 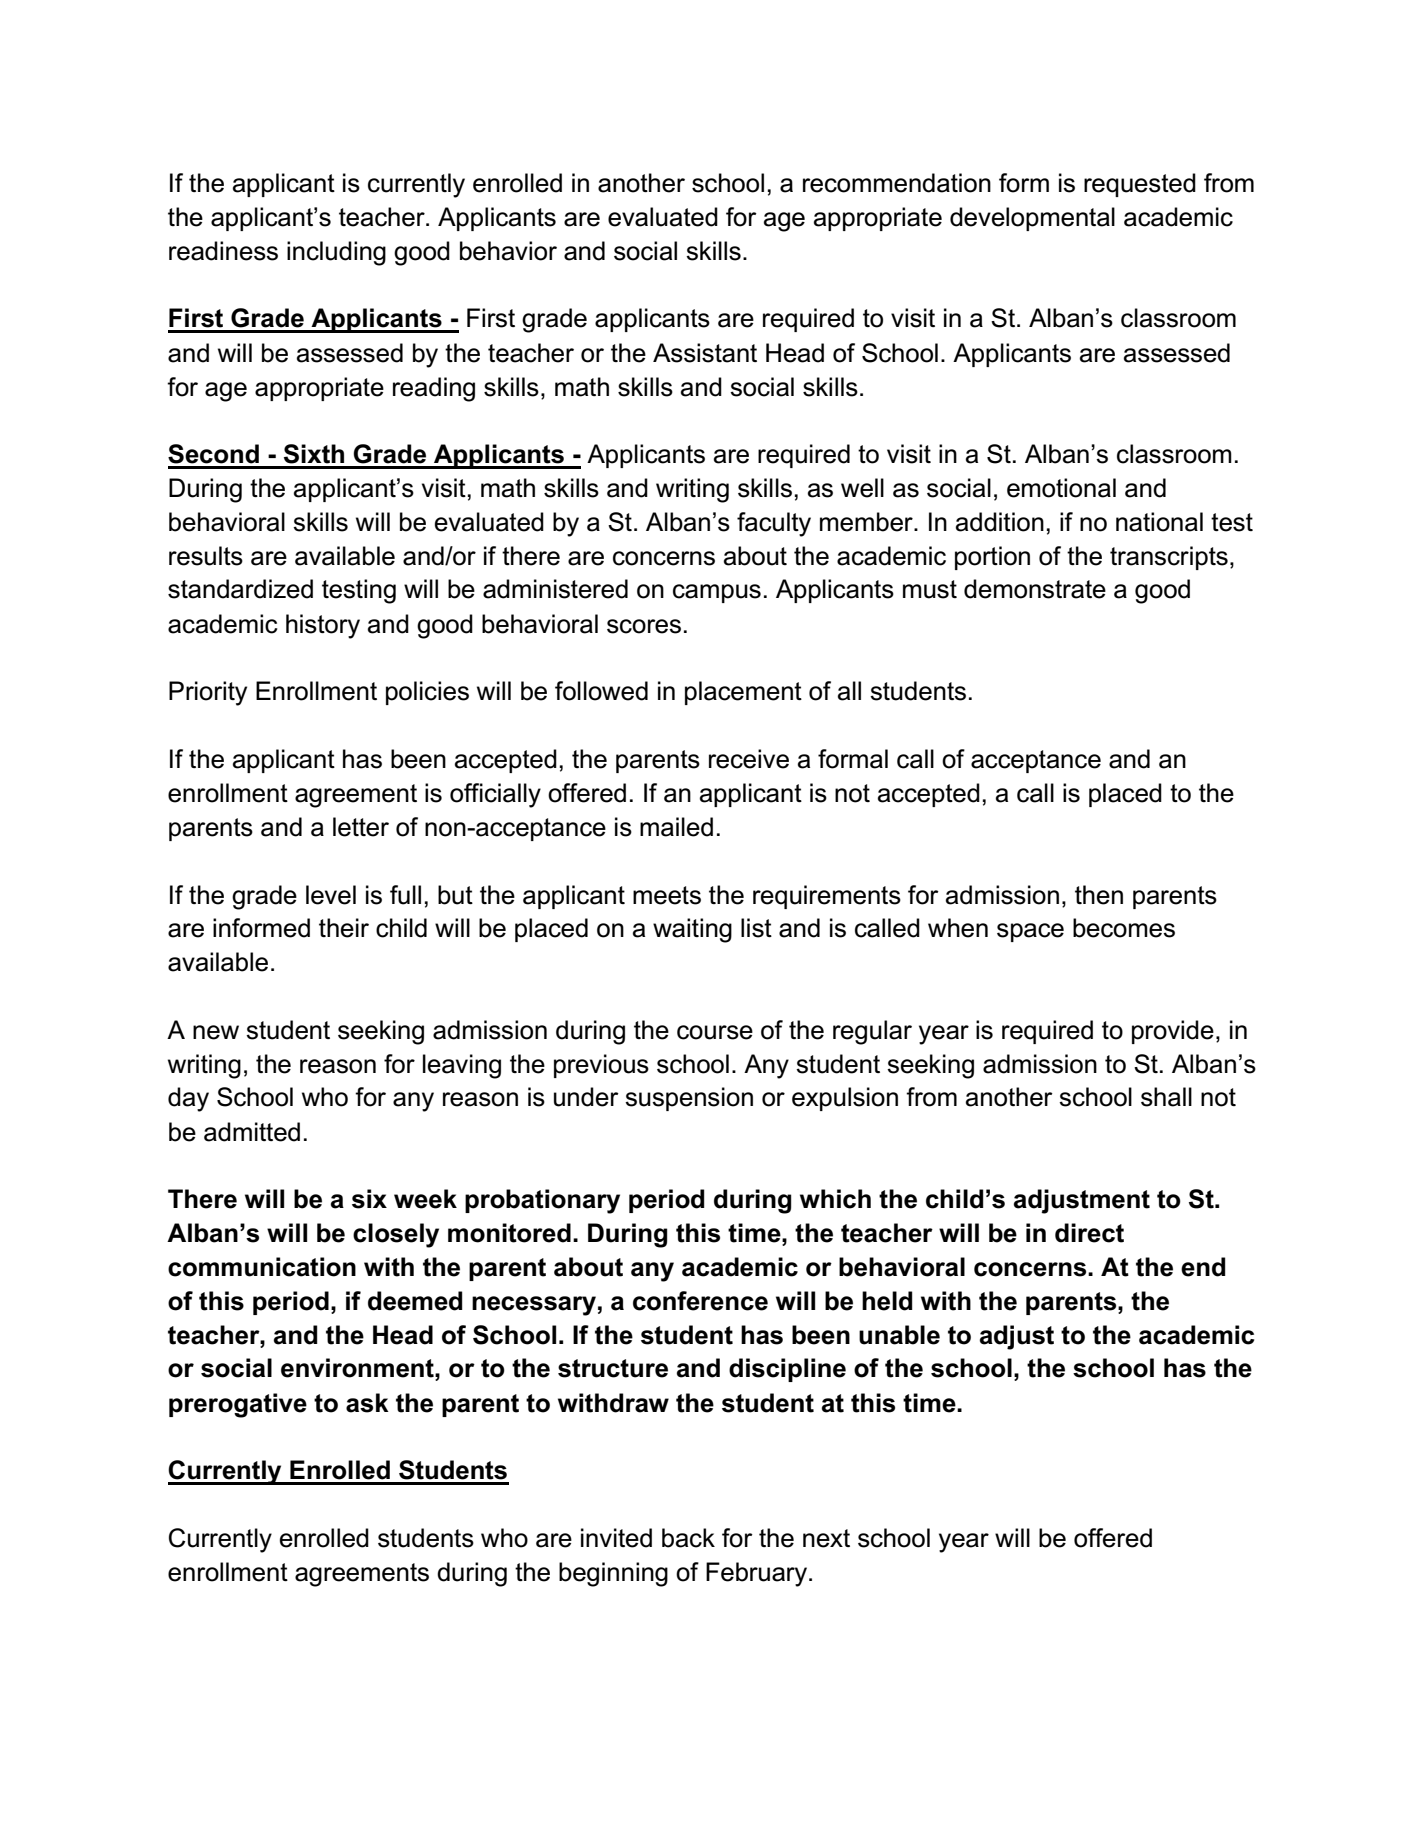 What do you see at coordinates (1035, 589) in the document?
I see `demonstrate` at bounding box center [1035, 589].
